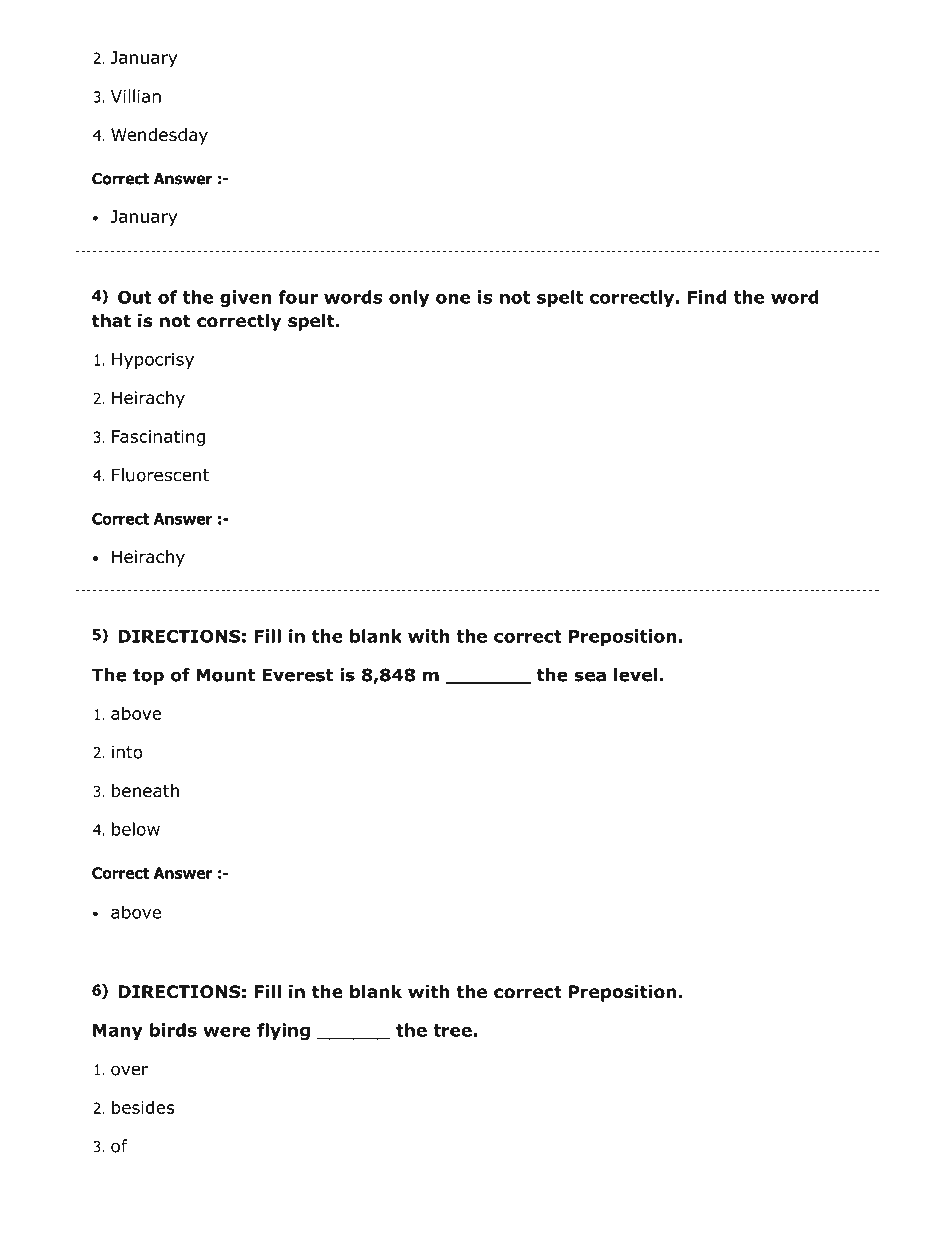  What do you see at coordinates (707, 297) in the image?
I see `Find` at bounding box center [707, 297].
